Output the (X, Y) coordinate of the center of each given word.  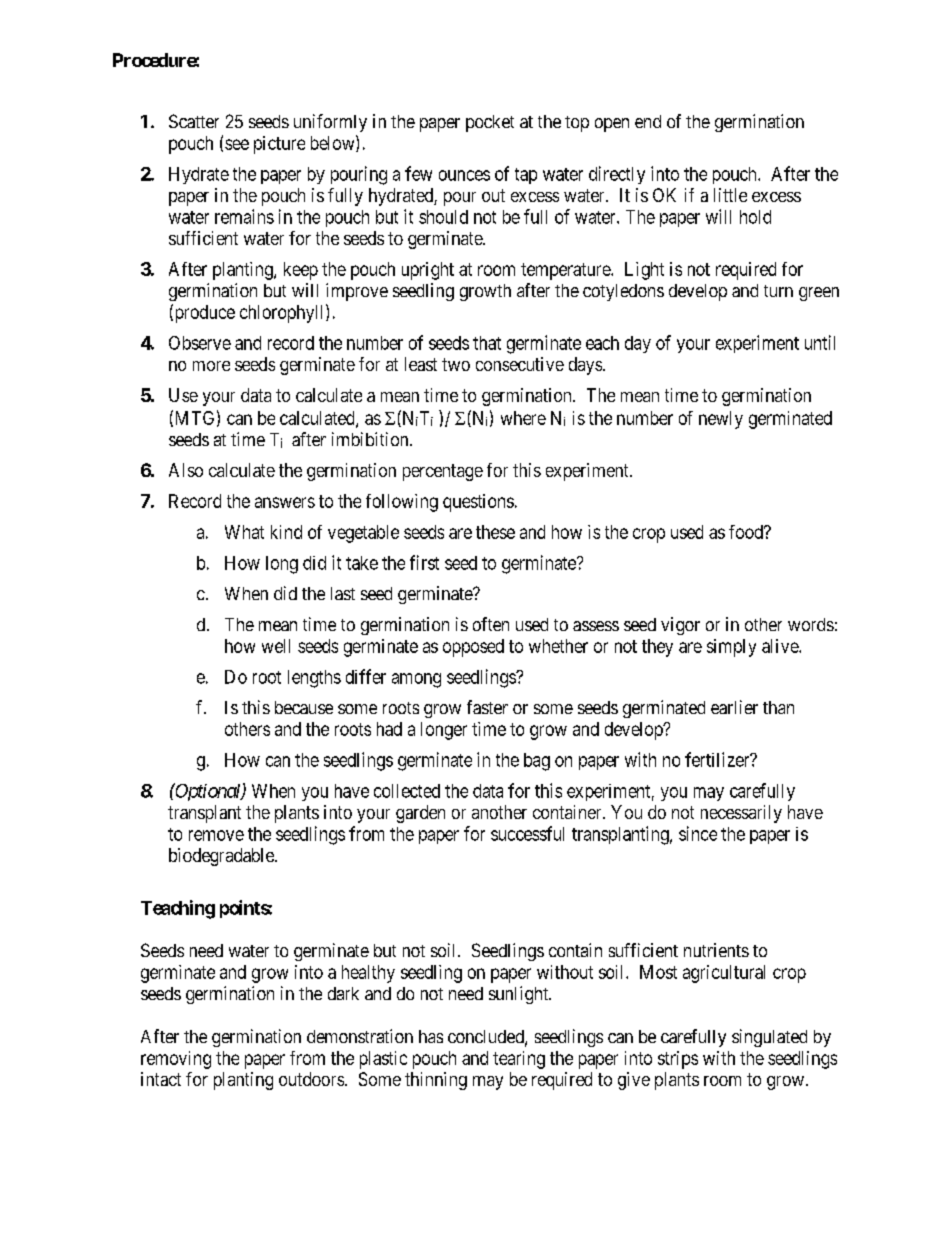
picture (279, 145)
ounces (464, 175)
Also (186, 470)
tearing (519, 1060)
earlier (734, 707)
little (730, 195)
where (523, 418)
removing (176, 1060)
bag (537, 762)
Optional (208, 792)
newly (721, 420)
